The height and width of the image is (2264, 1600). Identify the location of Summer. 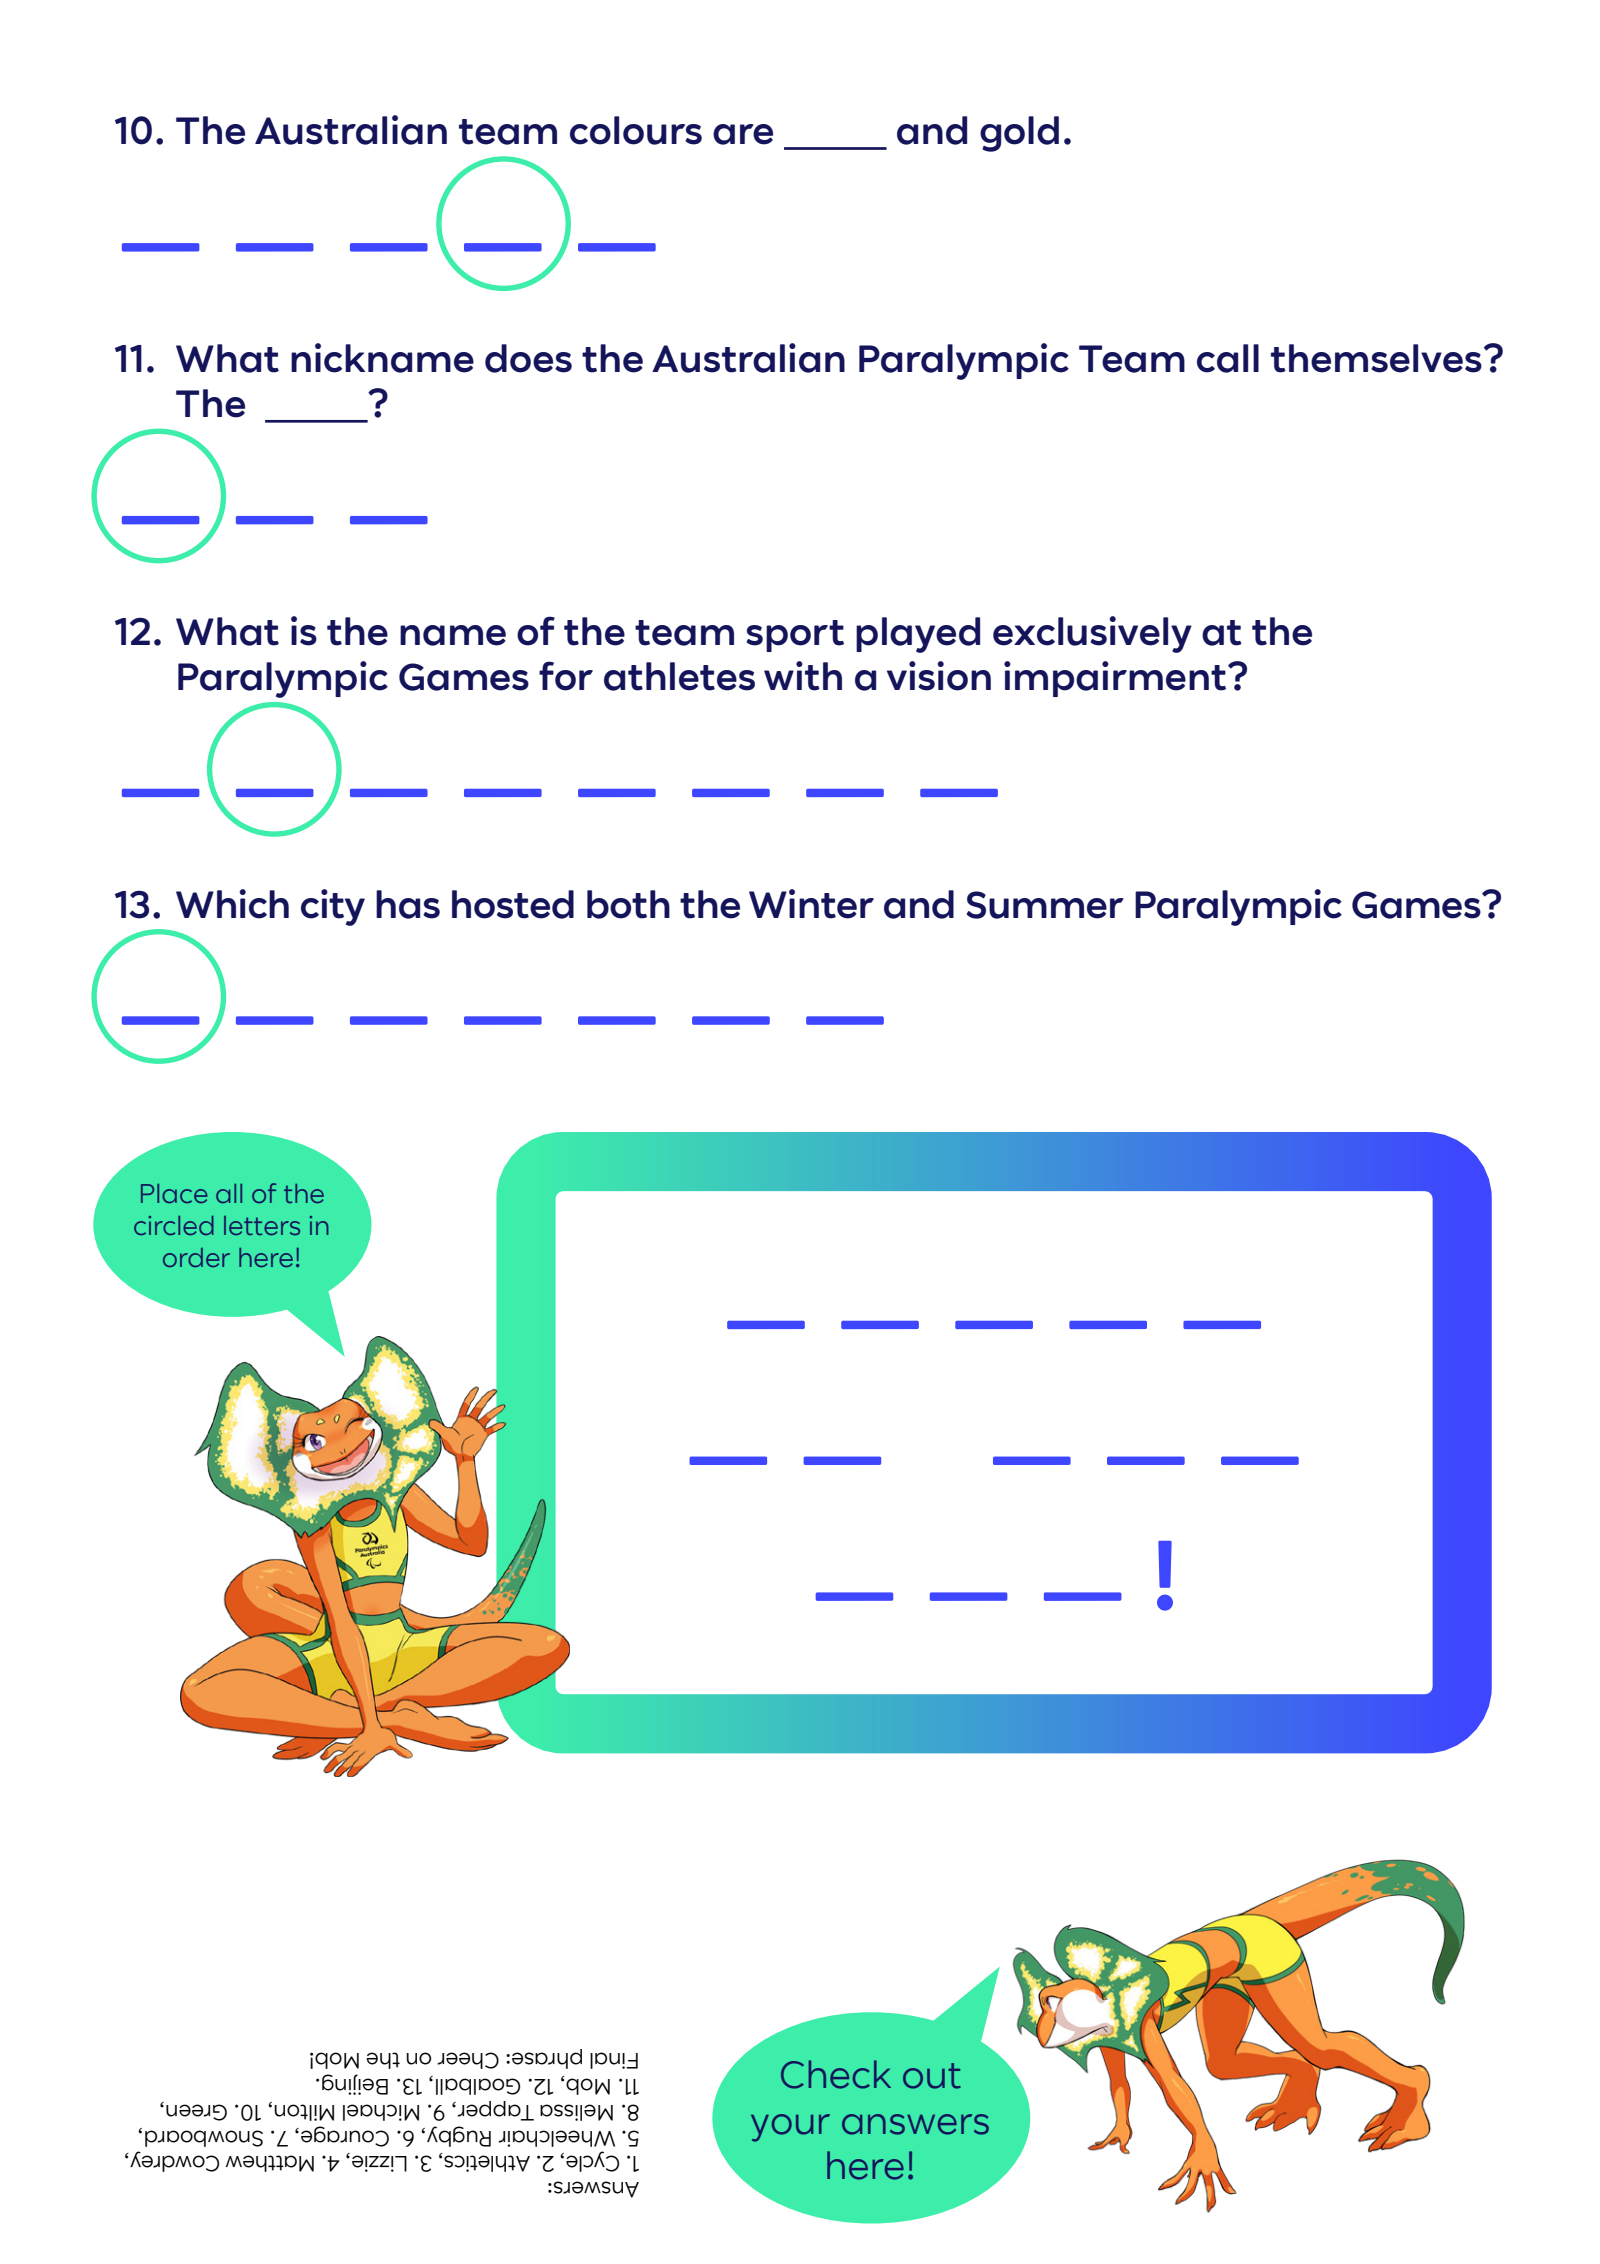
(1045, 905).
